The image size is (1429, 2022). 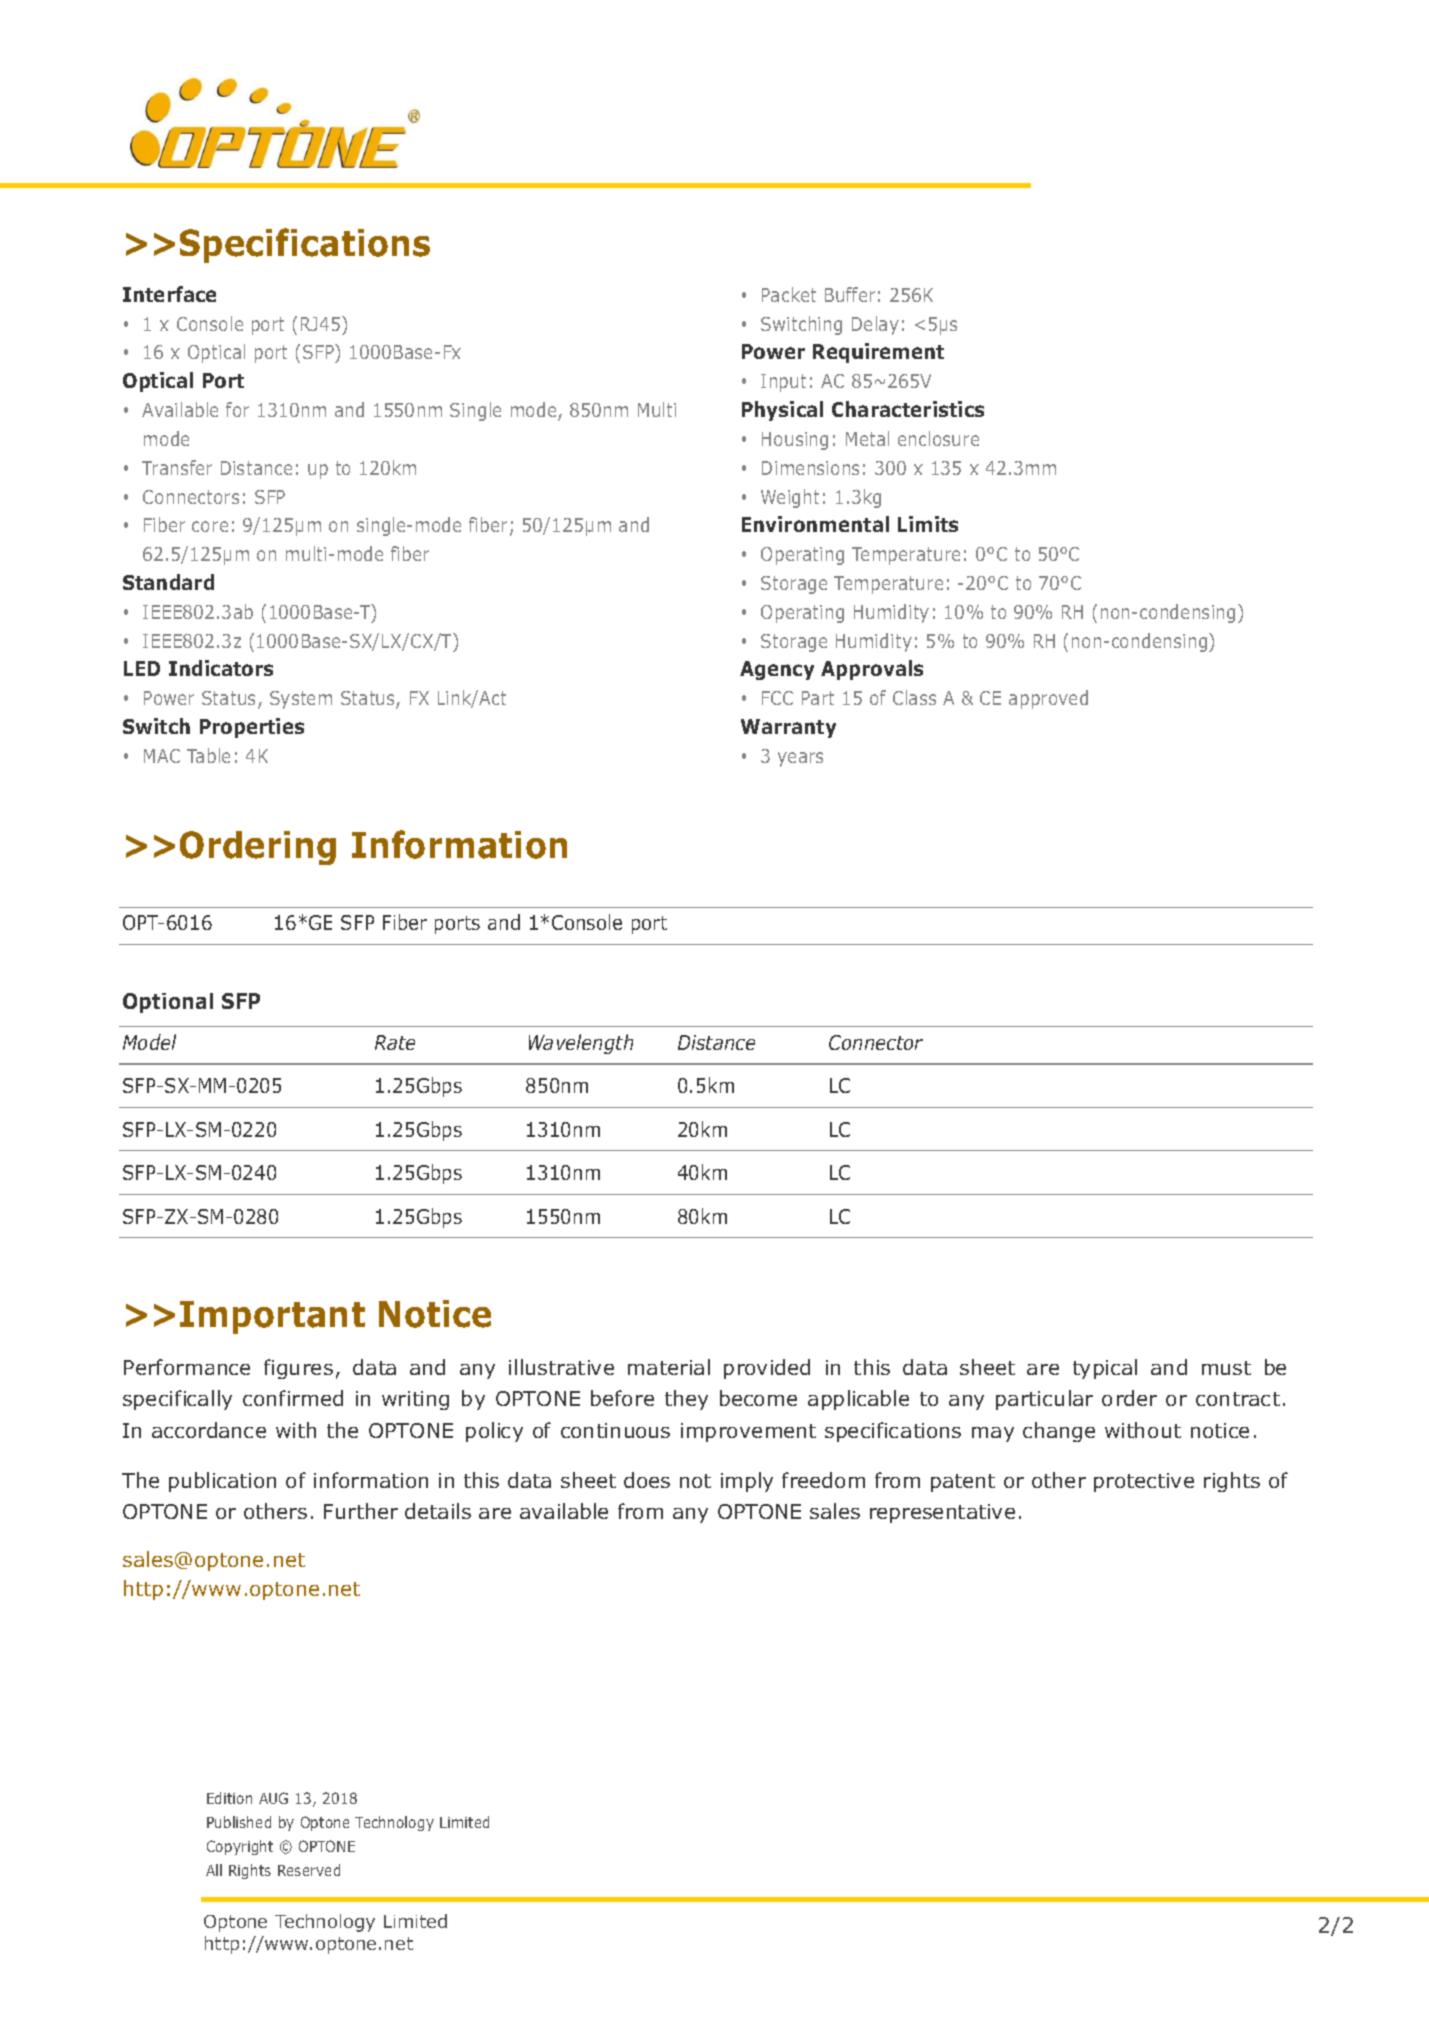 I want to click on figures, so click(x=298, y=1369).
